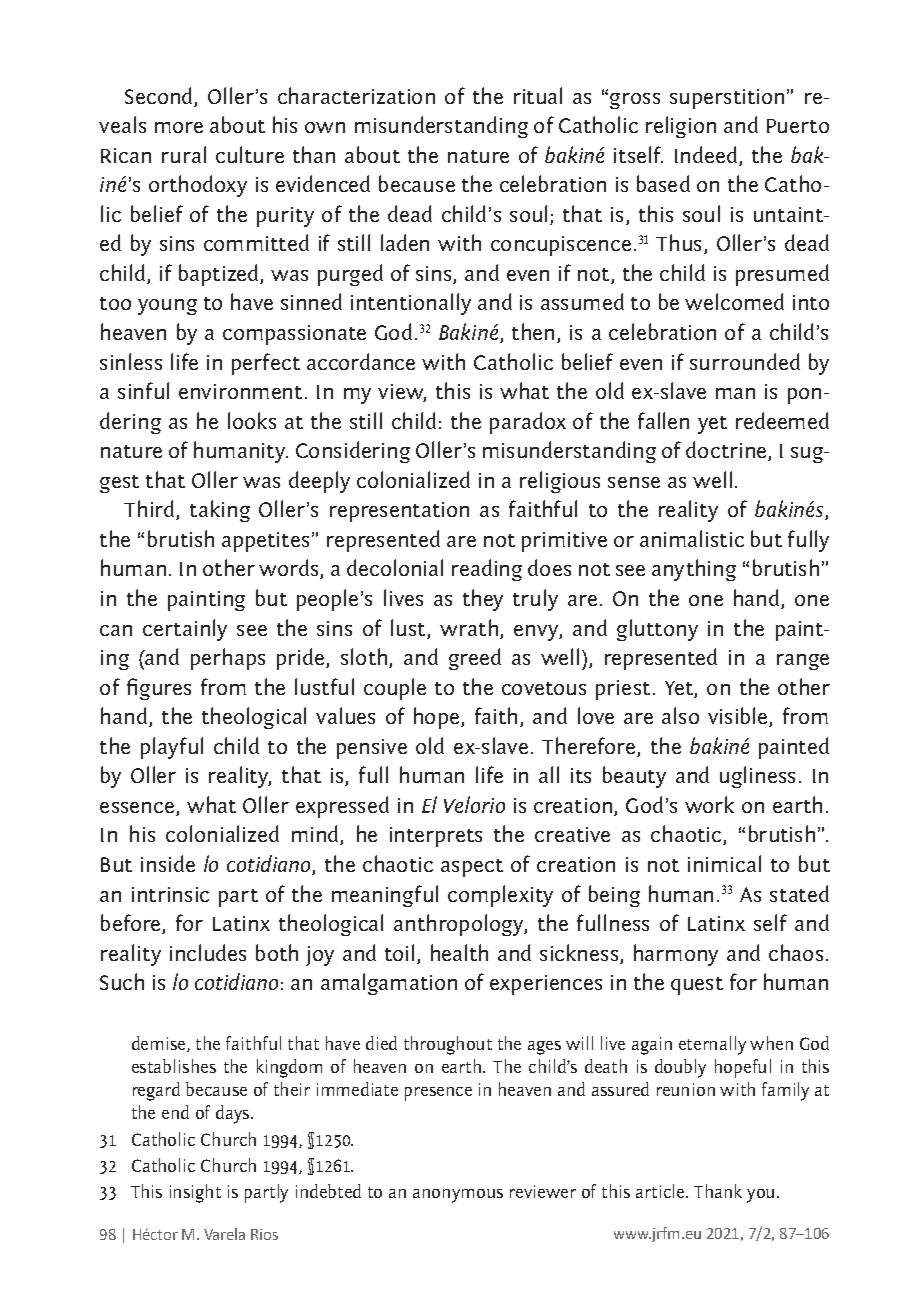 The image size is (924, 1311). I want to click on paradox, so click(528, 423).
